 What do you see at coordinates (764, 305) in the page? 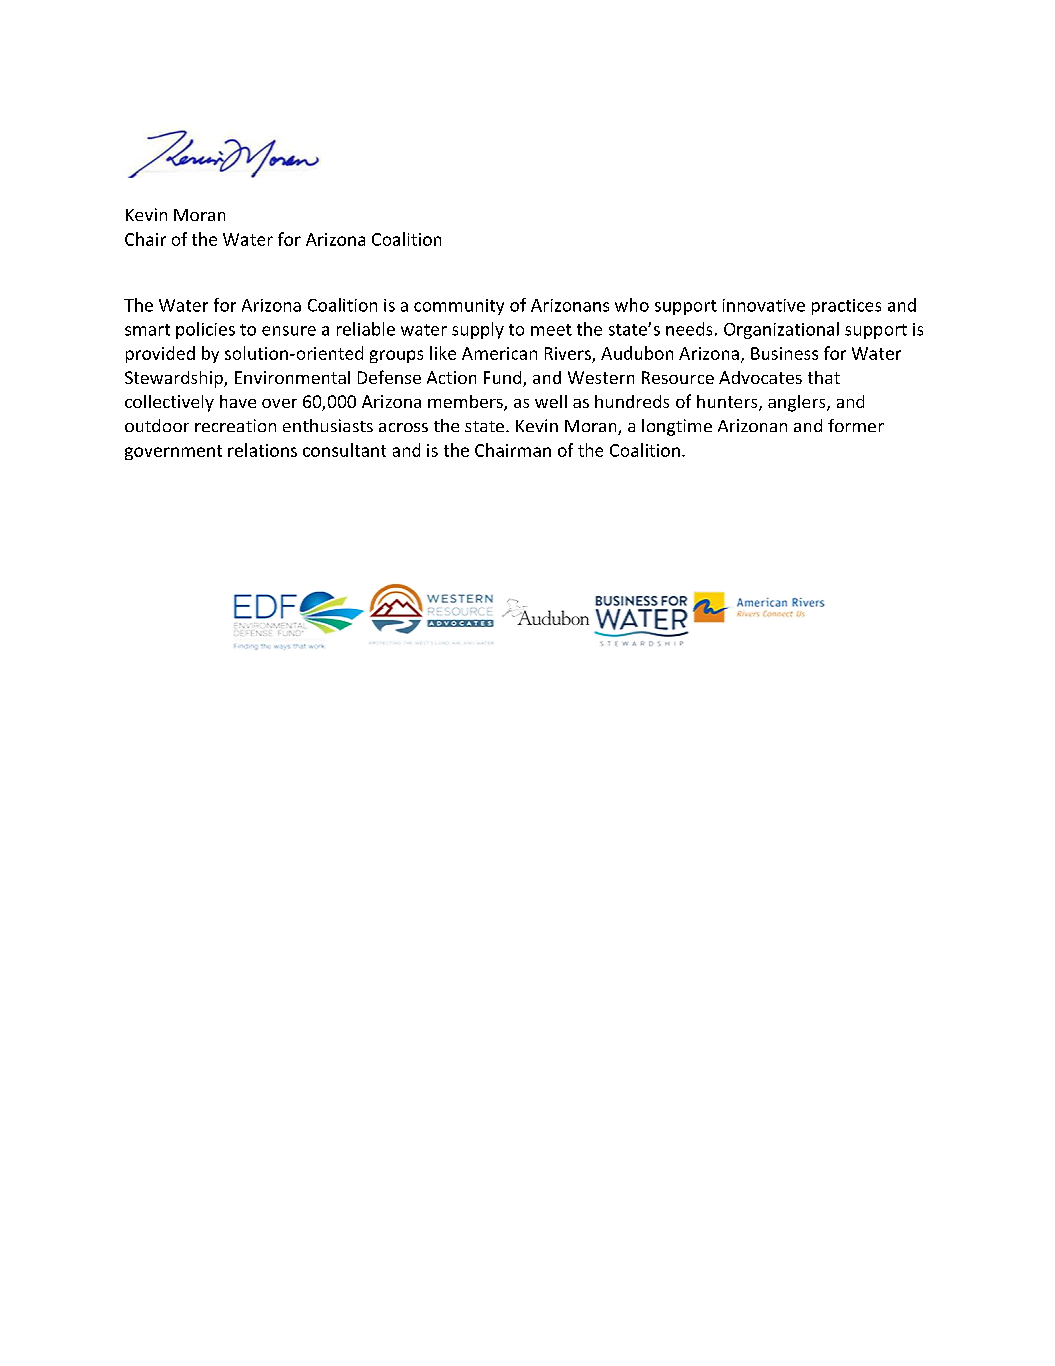
I see `innovative` at bounding box center [764, 305].
